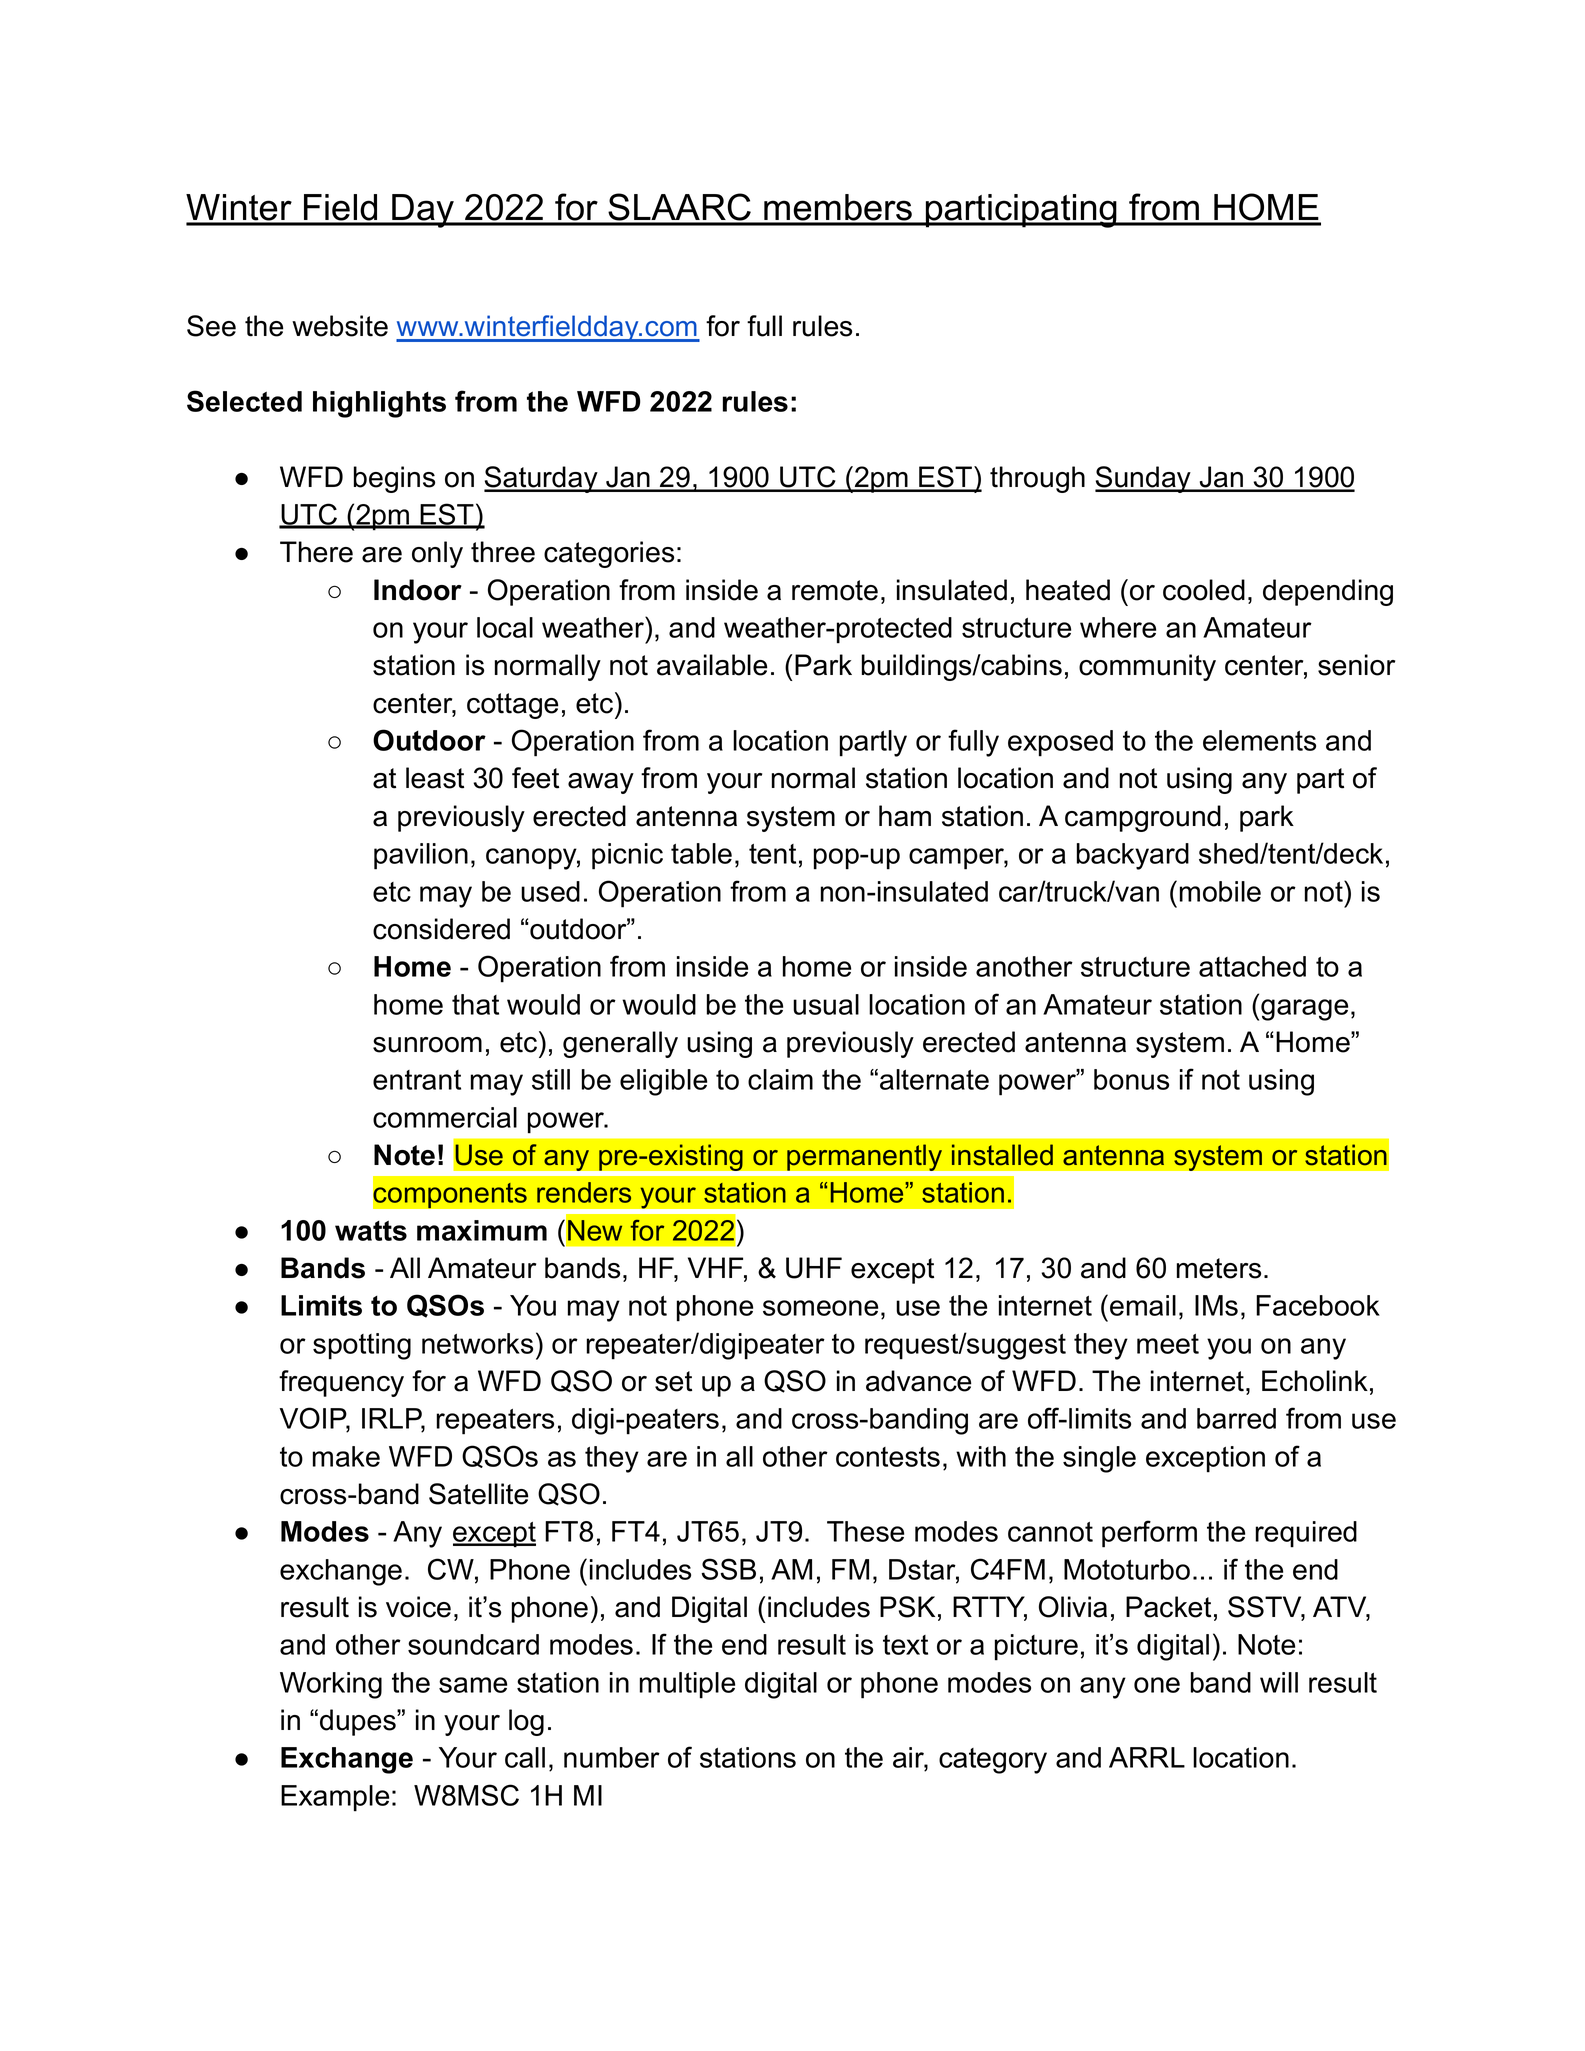 The width and height of the screenshot is (1585, 2051). Describe the element at coordinates (687, 1685) in the screenshot. I see `multiple` at that location.
